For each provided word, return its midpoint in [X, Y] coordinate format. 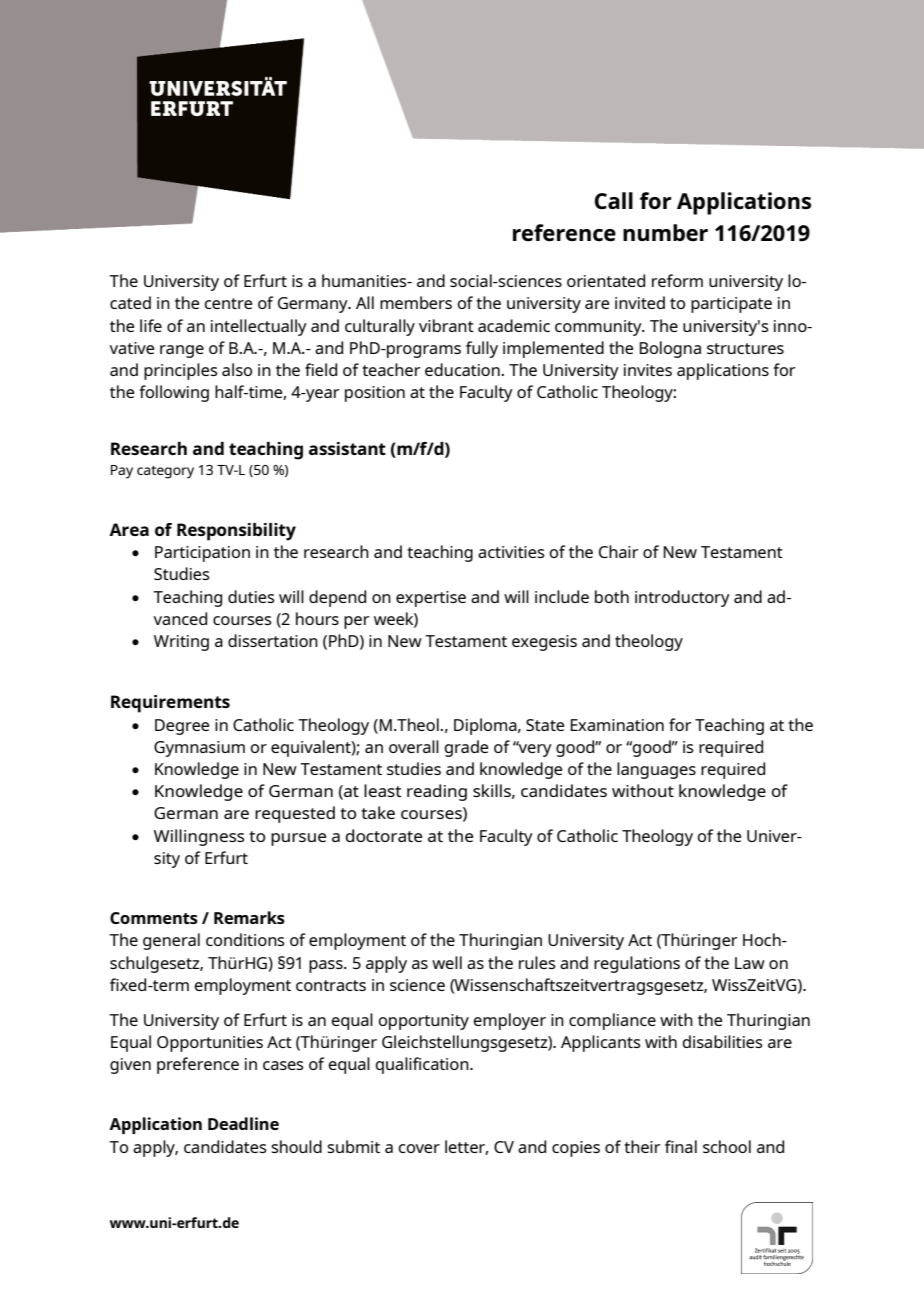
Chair [619, 551]
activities [511, 552]
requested [295, 814]
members [416, 302]
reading [437, 792]
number [665, 232]
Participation [202, 554]
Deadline [243, 1123]
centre [228, 303]
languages [656, 770]
